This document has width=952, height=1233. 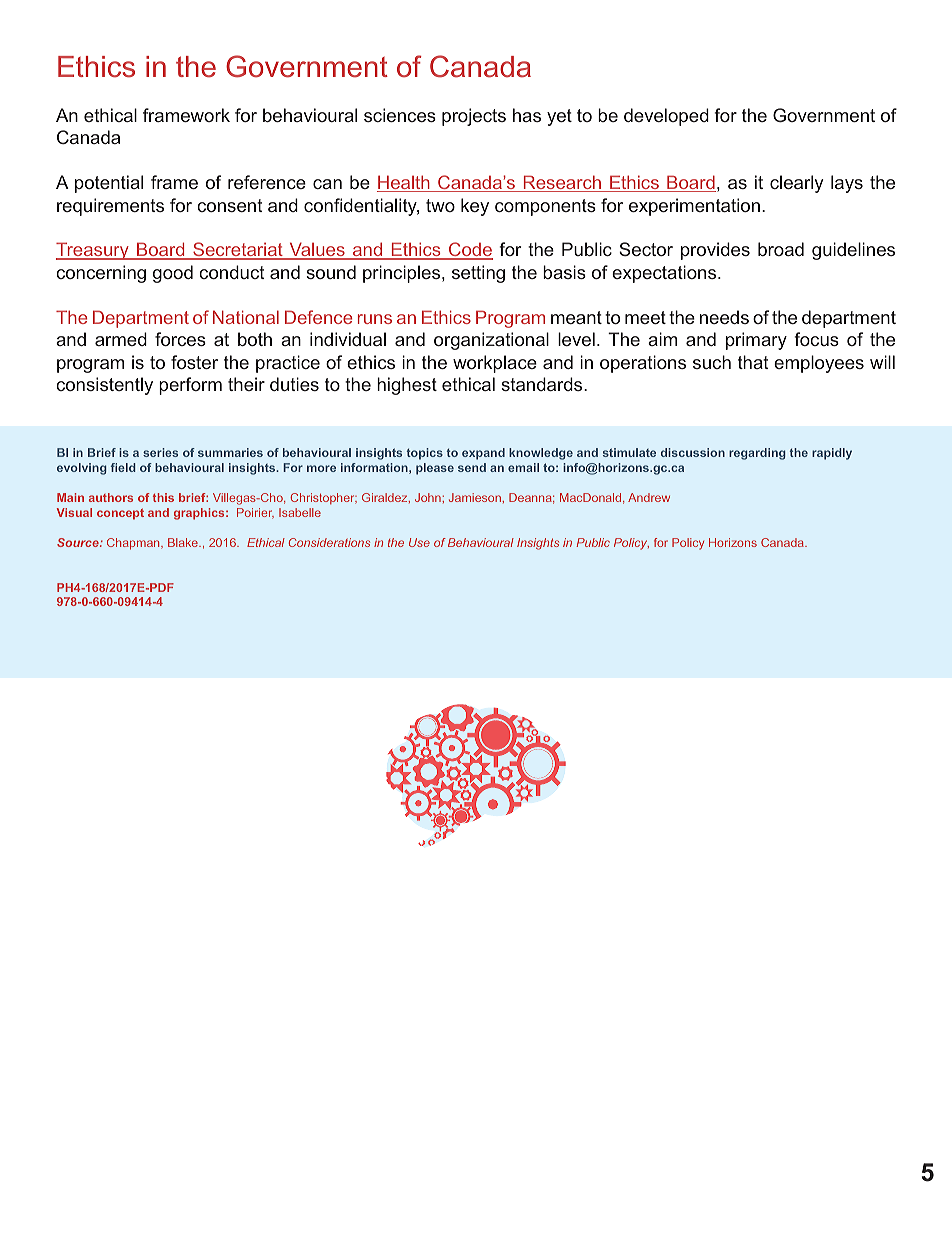 I want to click on developed, so click(x=666, y=117).
